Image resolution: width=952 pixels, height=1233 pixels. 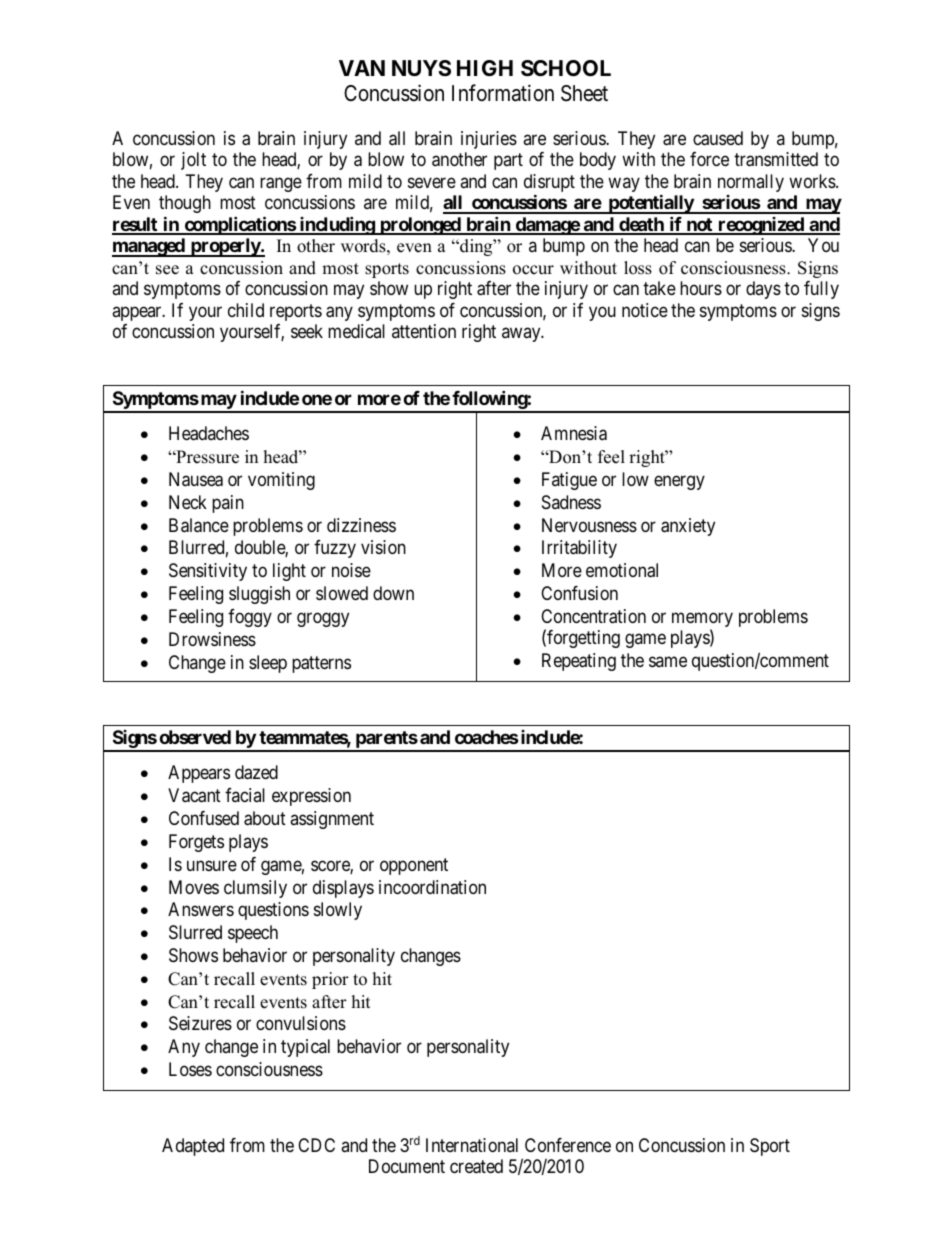 I want to click on Conference, so click(x=568, y=1145).
